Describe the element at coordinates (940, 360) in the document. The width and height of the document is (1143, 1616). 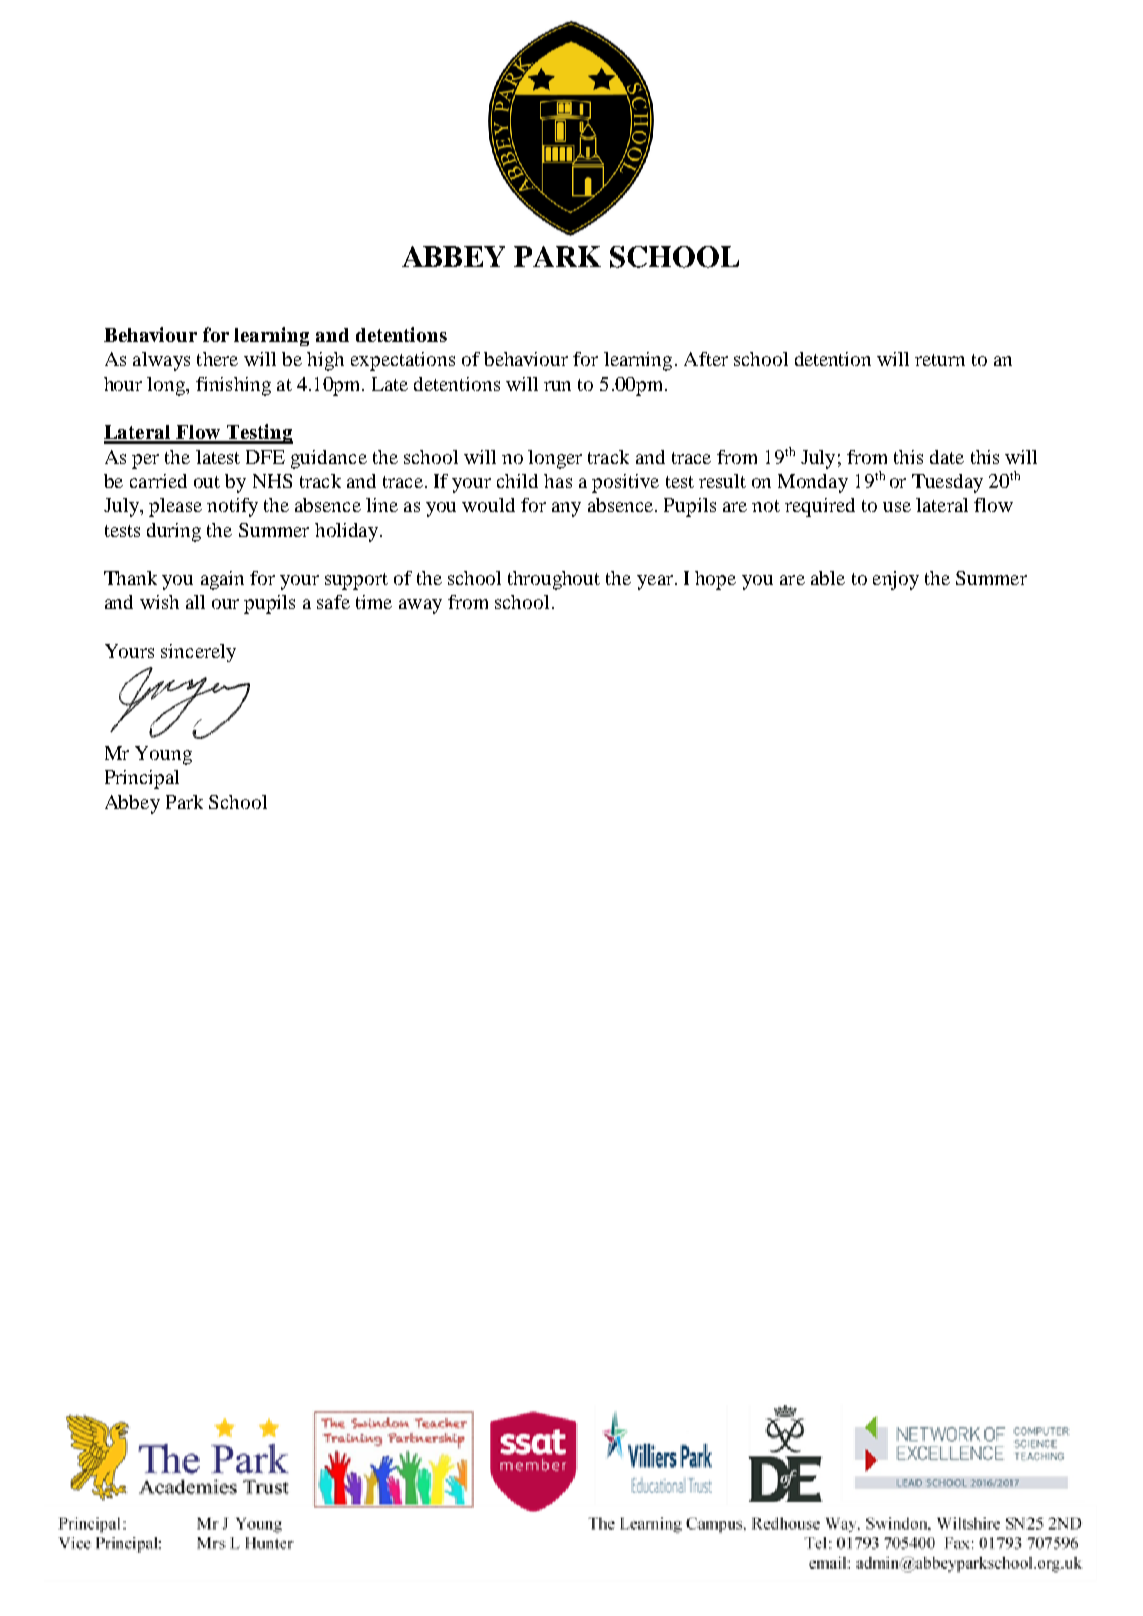
I see `return` at that location.
